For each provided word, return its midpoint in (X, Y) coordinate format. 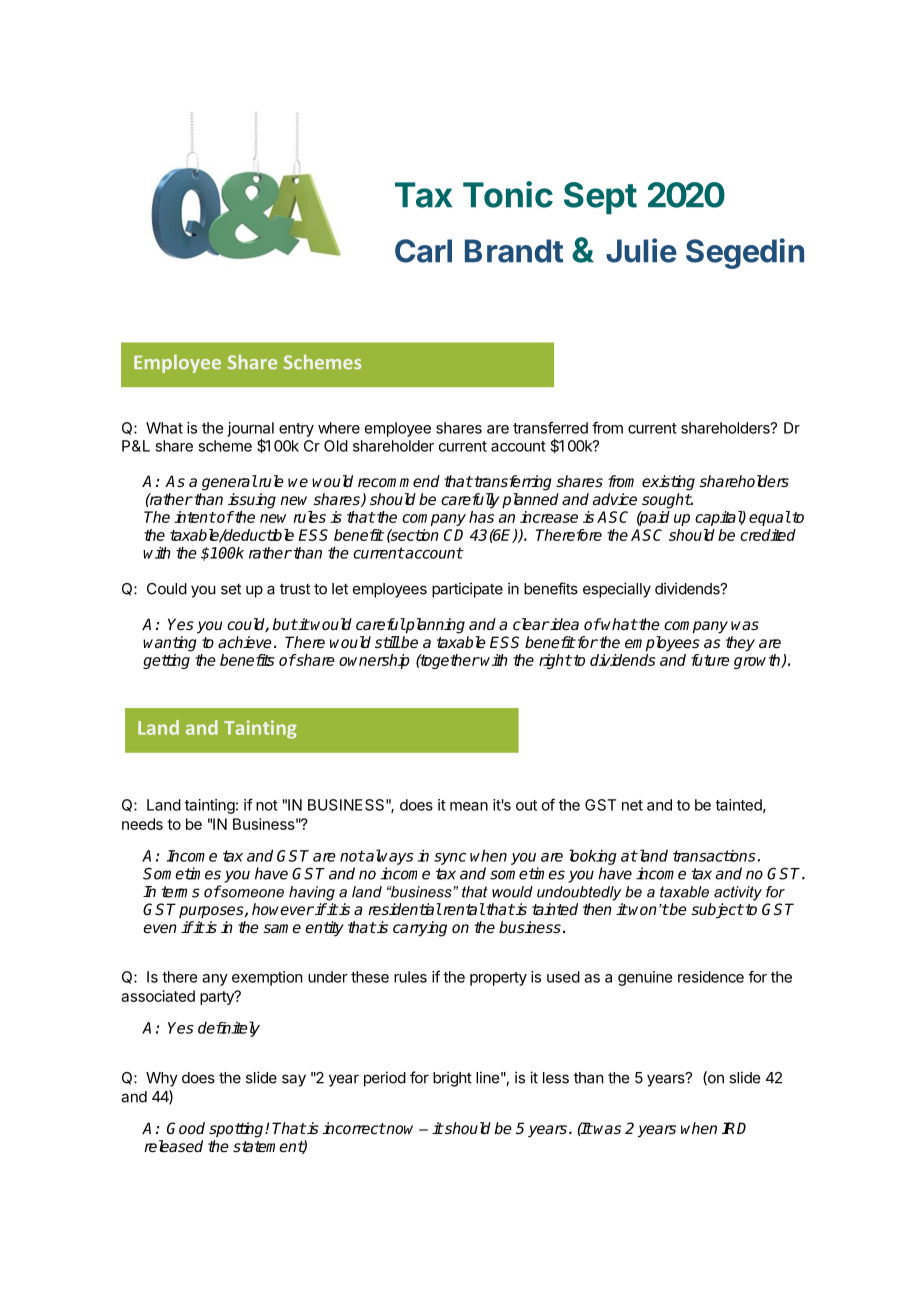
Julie (641, 250)
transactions (714, 855)
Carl (423, 251)
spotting (237, 1130)
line (487, 1077)
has (481, 517)
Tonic (508, 194)
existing (668, 483)
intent (195, 517)
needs (142, 824)
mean (469, 806)
